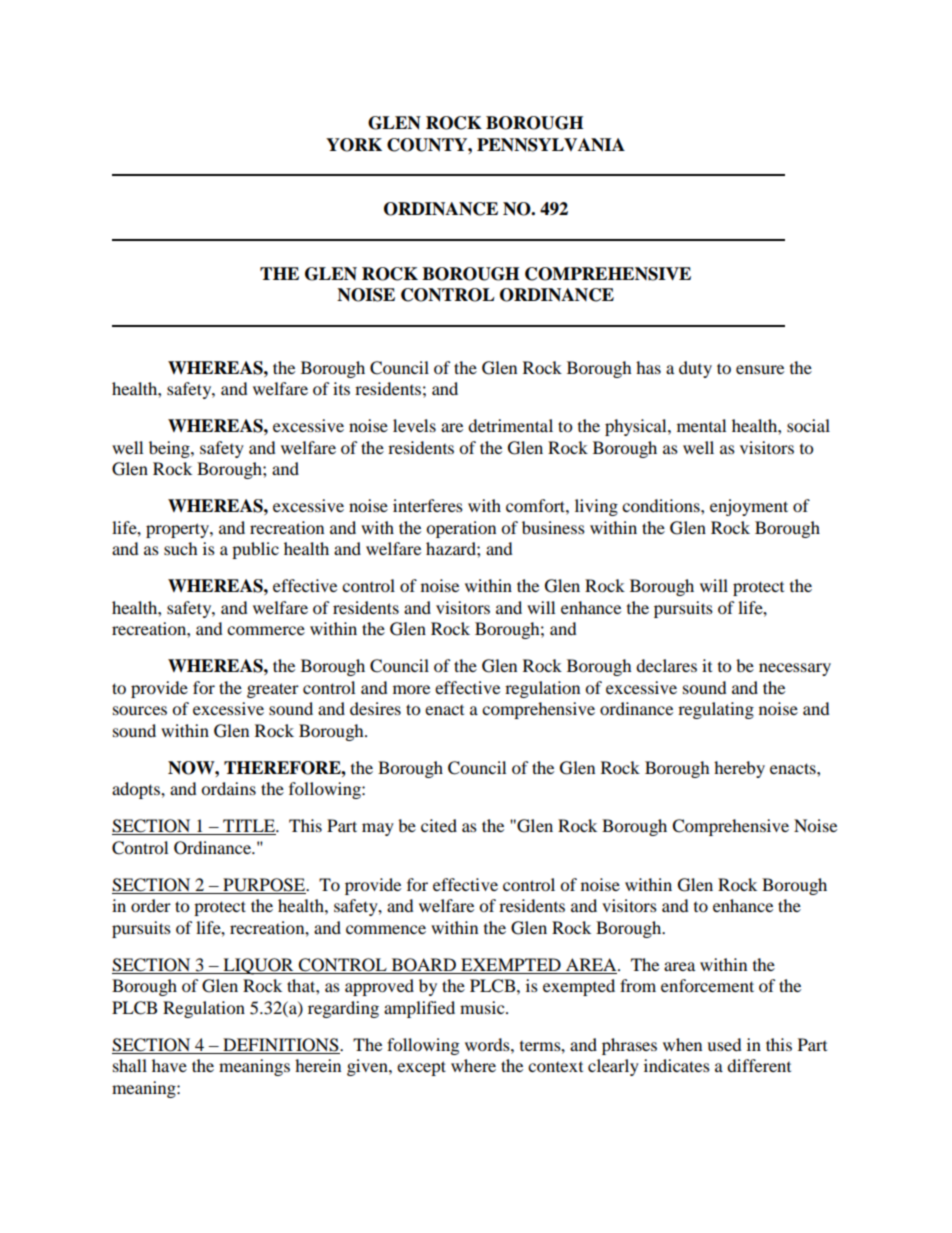 The height and width of the image is (1233, 952). Describe the element at coordinates (483, 1007) in the image. I see `music` at that location.
